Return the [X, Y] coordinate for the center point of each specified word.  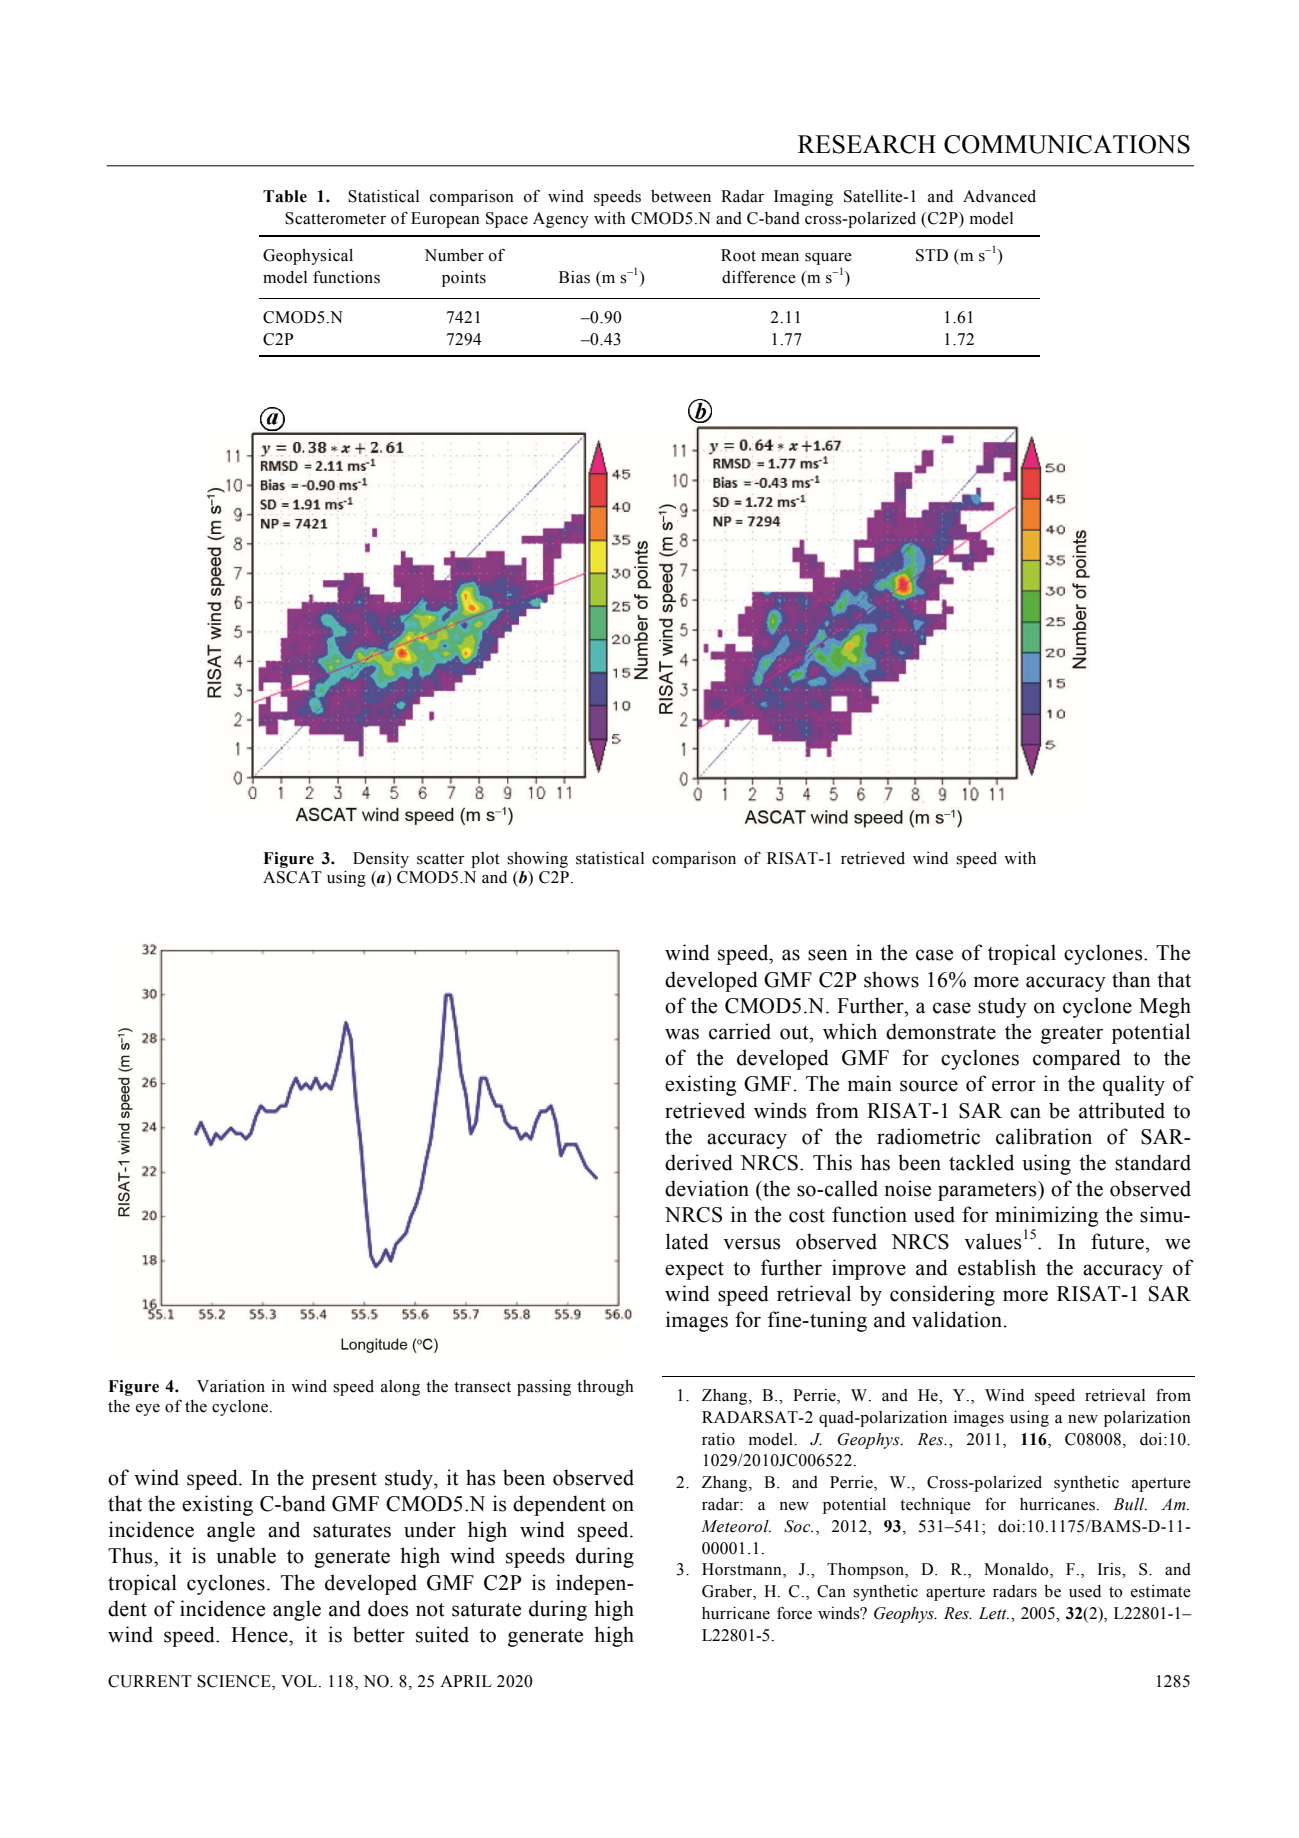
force [794, 1613]
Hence [260, 1635]
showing [537, 860]
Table [285, 196]
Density [381, 860]
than [1131, 979]
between [681, 196]
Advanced [999, 196]
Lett [994, 1613]
